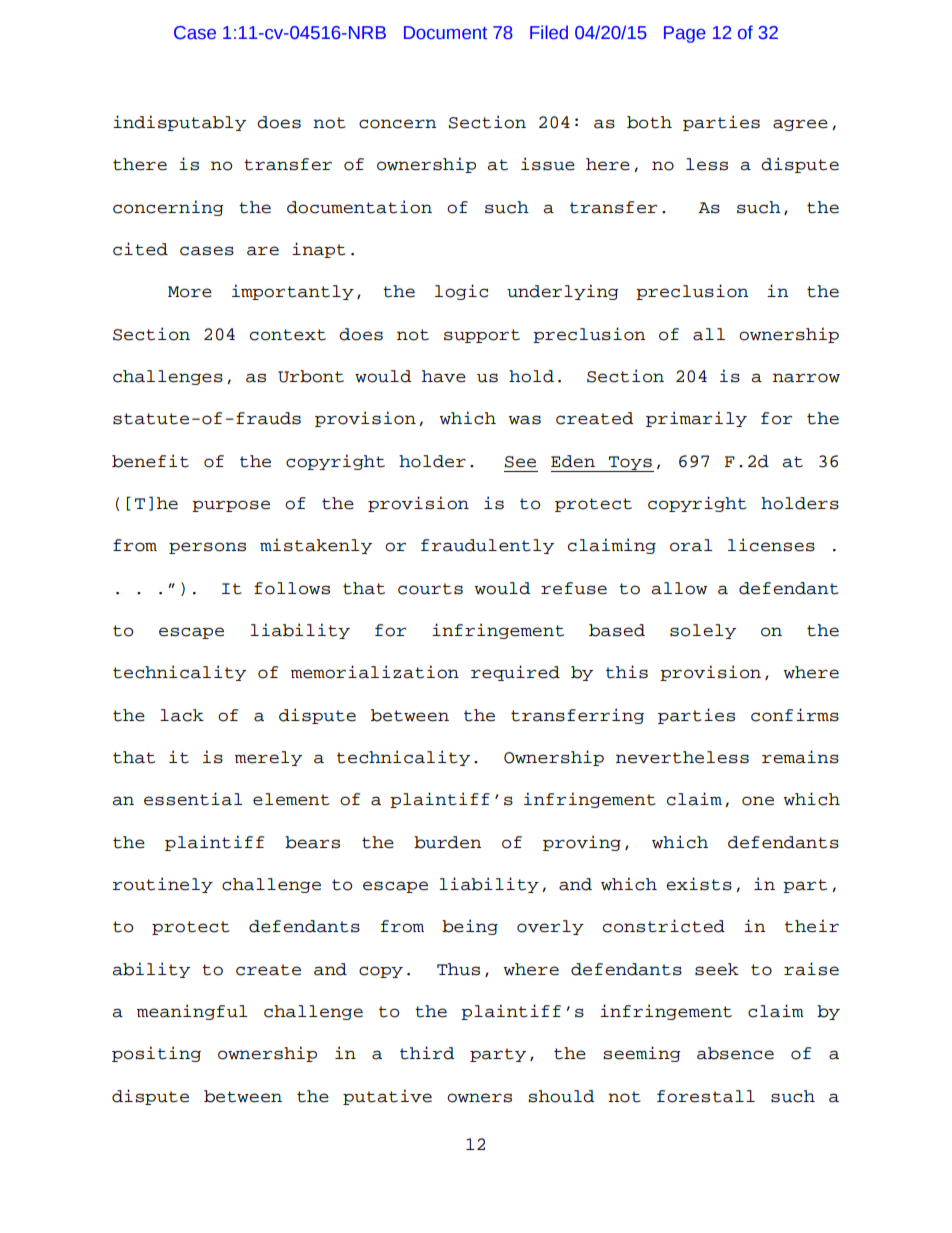 The image size is (952, 1233). I want to click on indisputably, so click(179, 123).
